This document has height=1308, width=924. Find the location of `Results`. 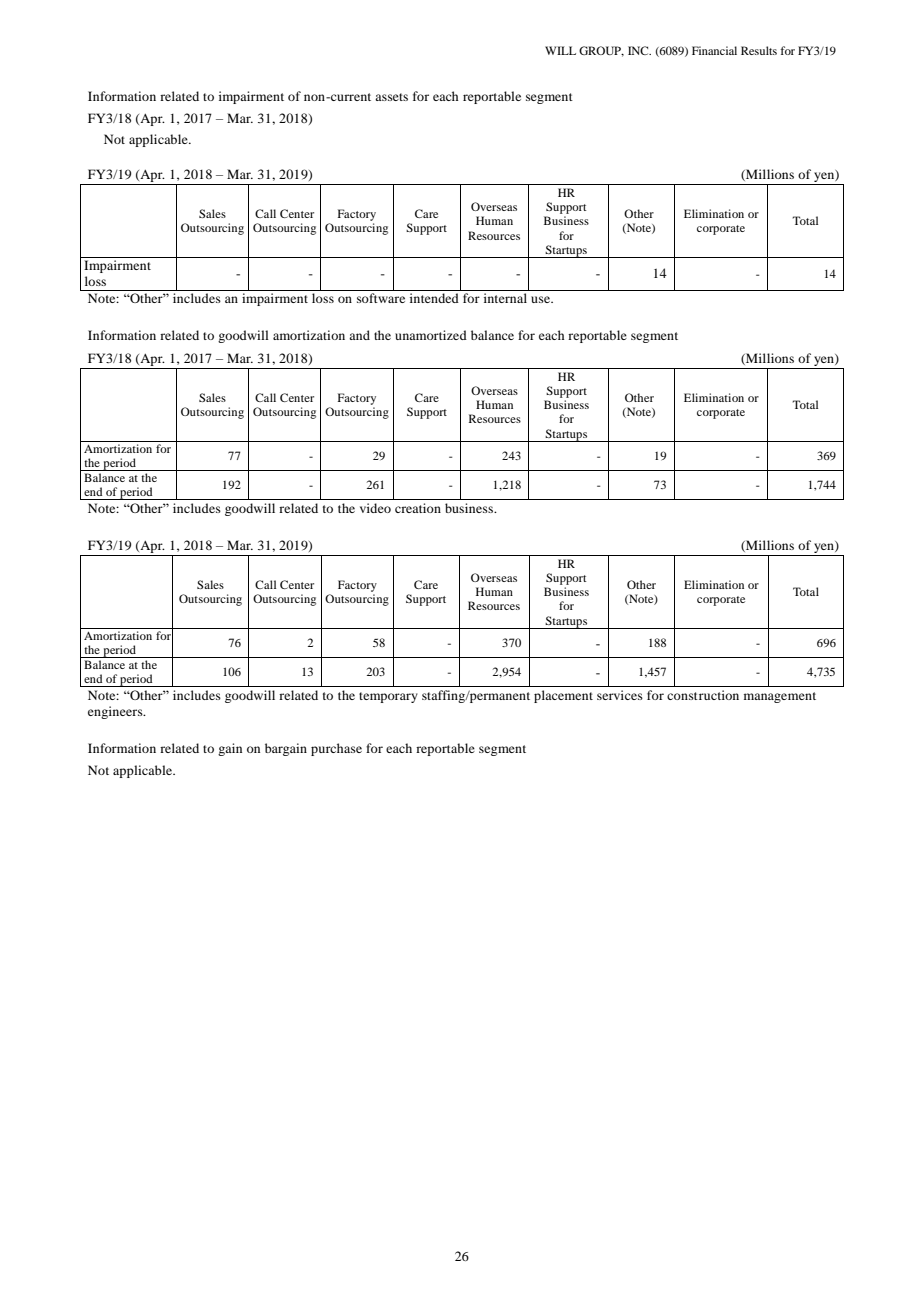

Results is located at coordinates (759, 50).
